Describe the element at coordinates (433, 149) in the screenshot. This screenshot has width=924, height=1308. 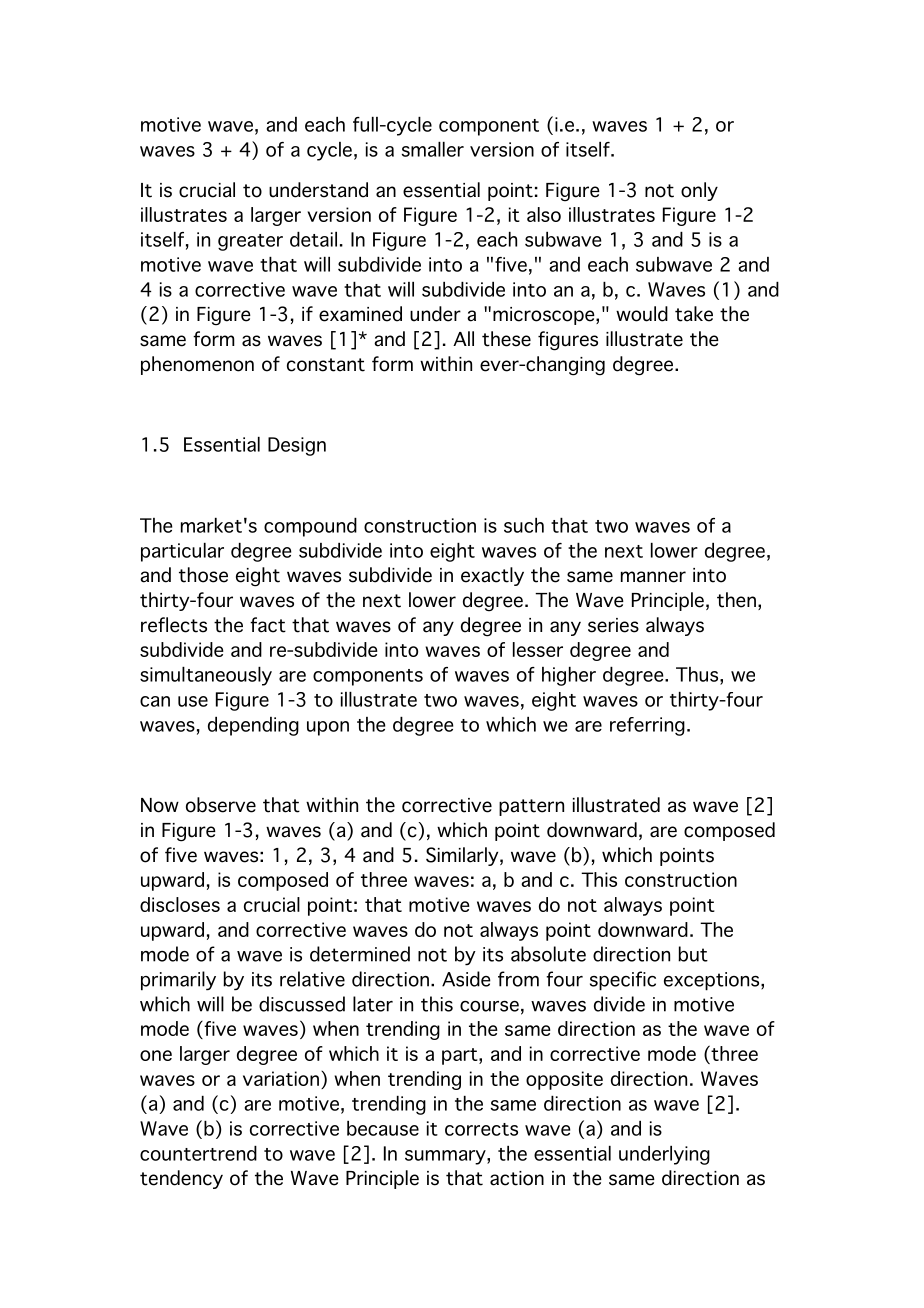
I see `smaller` at that location.
